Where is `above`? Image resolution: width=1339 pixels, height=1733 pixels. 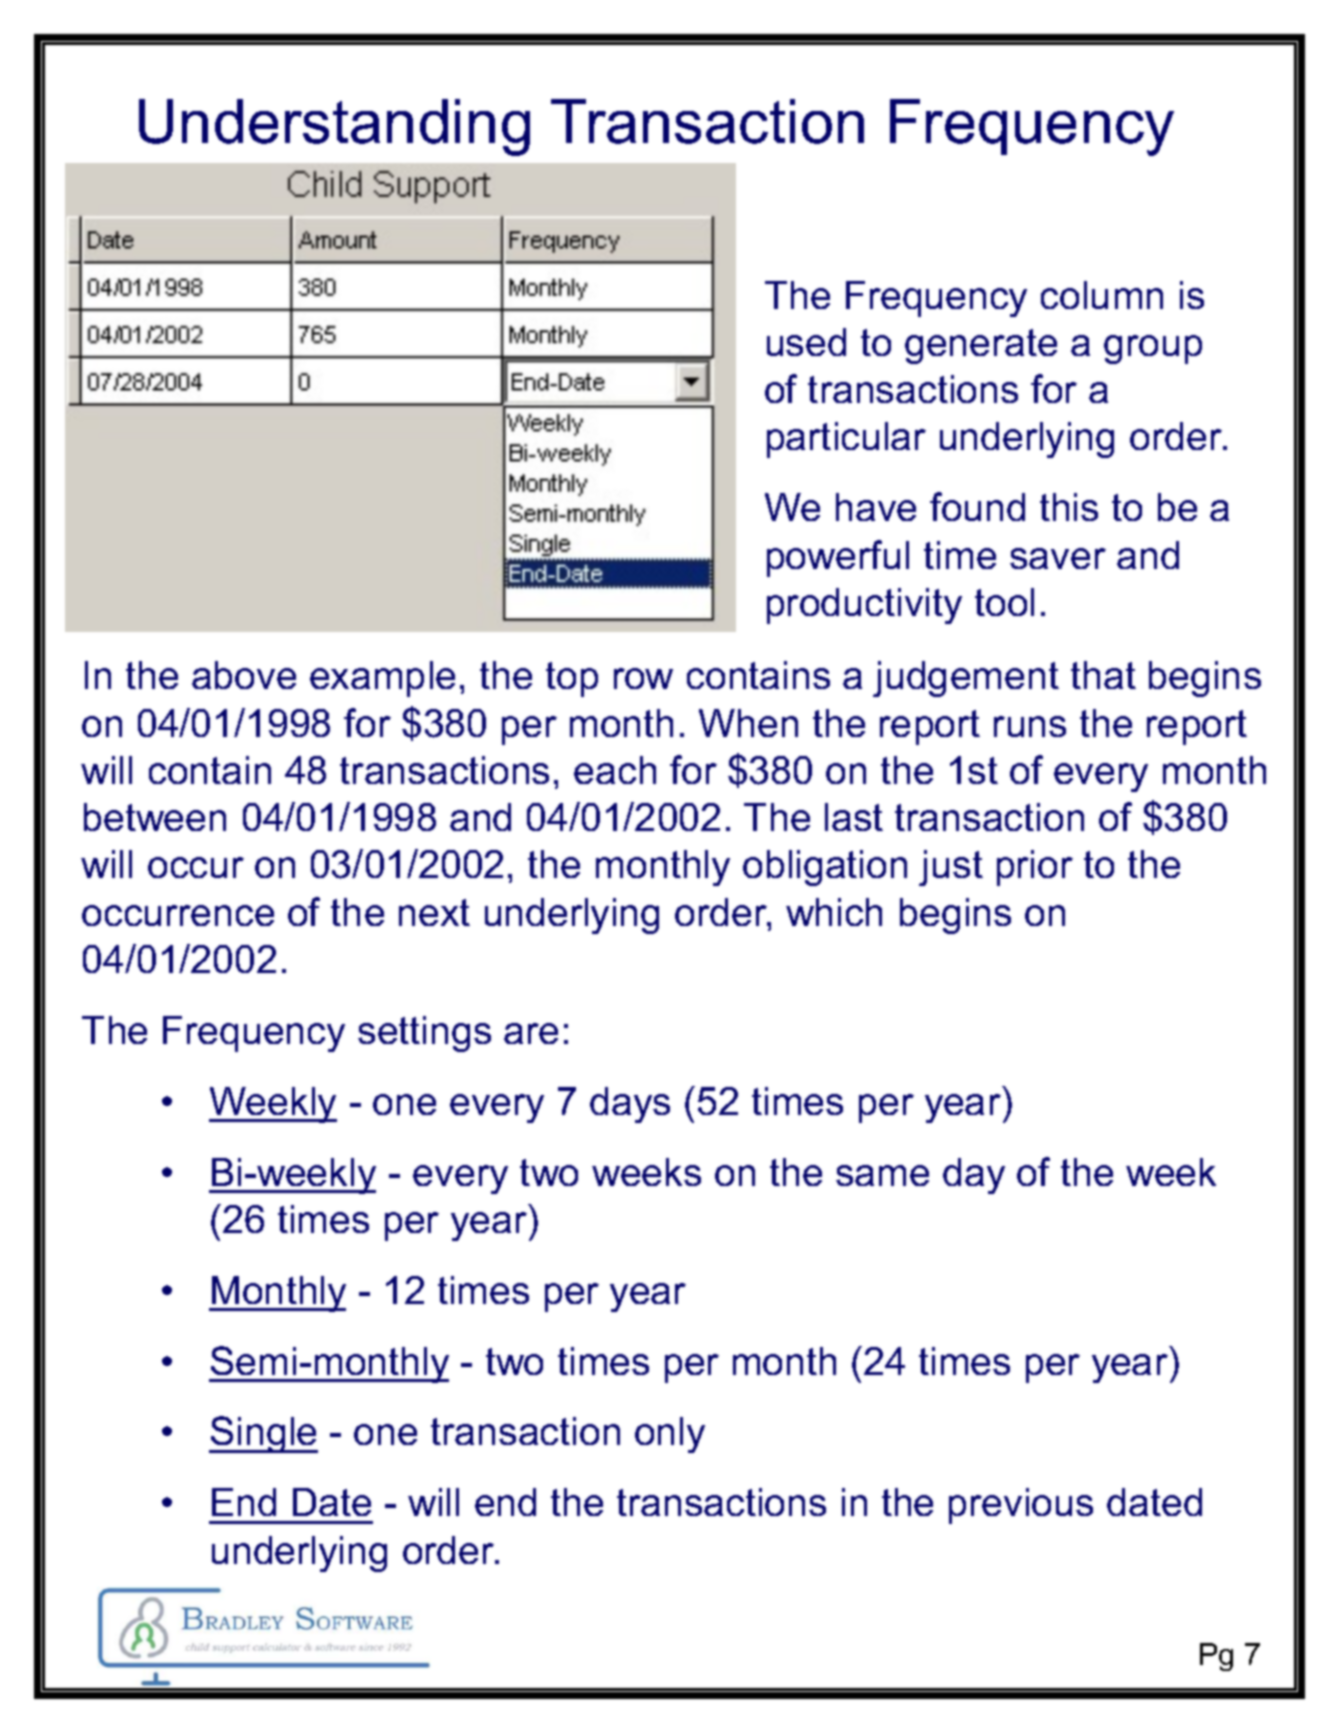 above is located at coordinates (244, 675).
